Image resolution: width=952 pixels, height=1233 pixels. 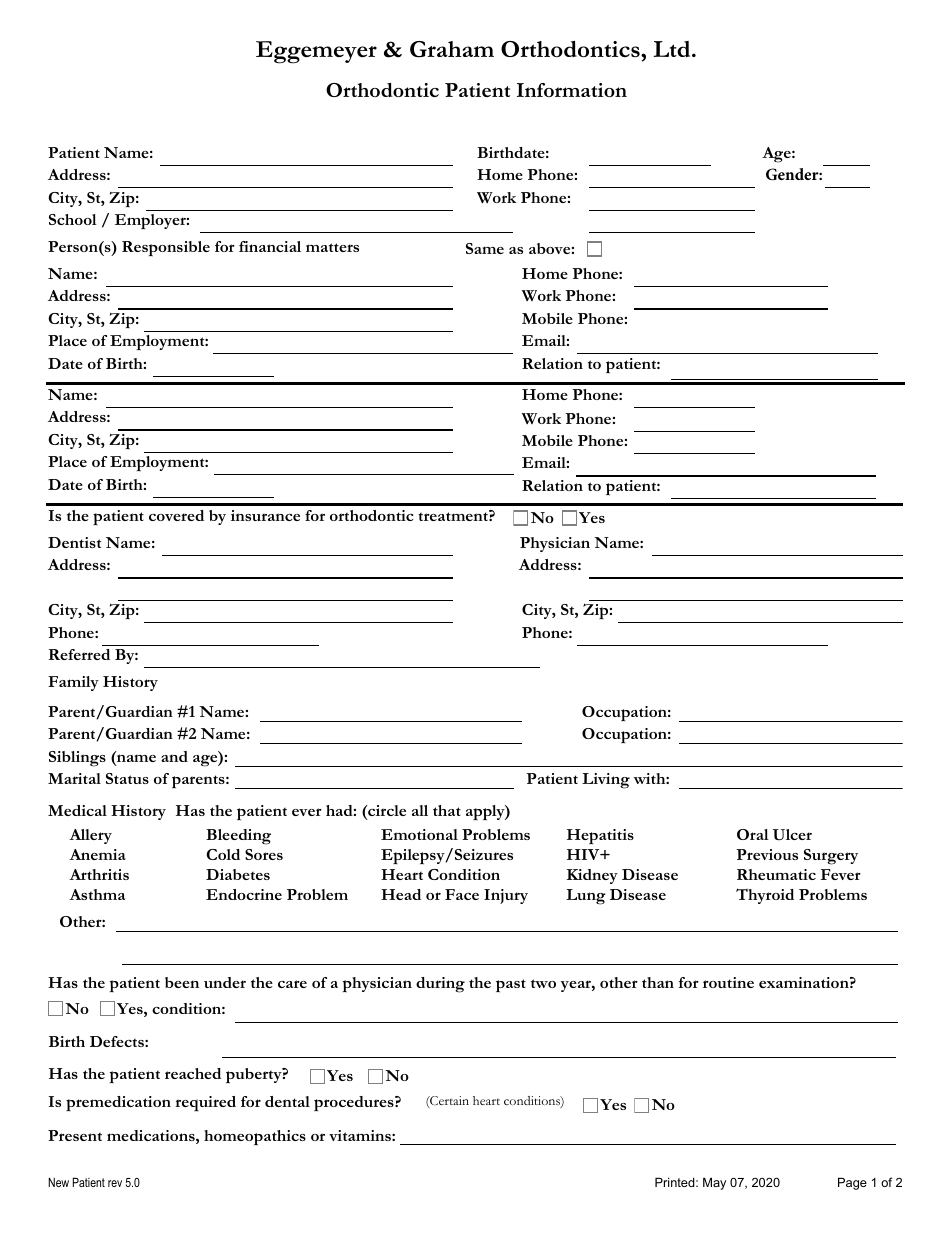 What do you see at coordinates (118, 1103) in the screenshot?
I see `premedication` at bounding box center [118, 1103].
